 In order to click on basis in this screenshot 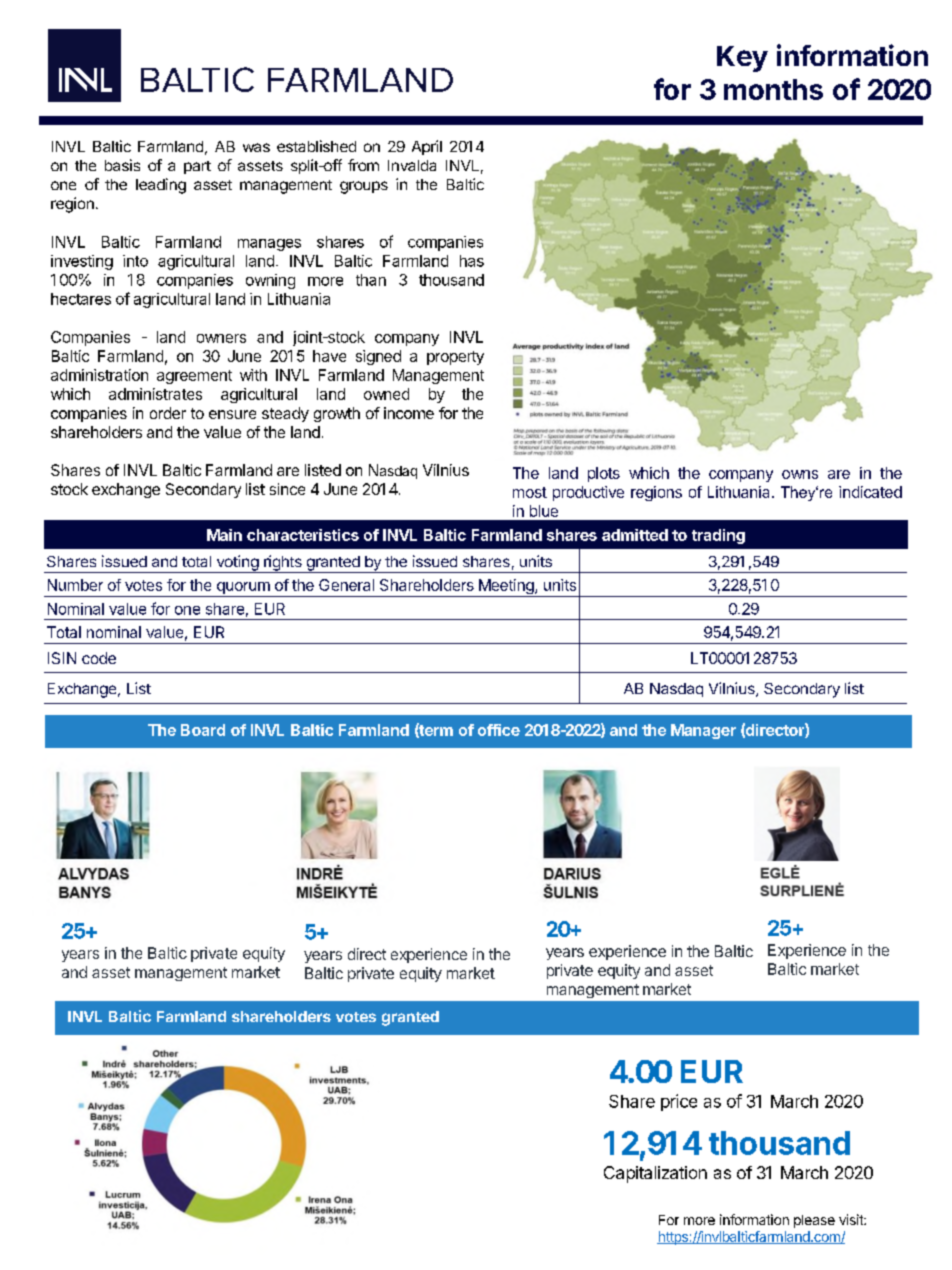, I will do `click(122, 165)`.
